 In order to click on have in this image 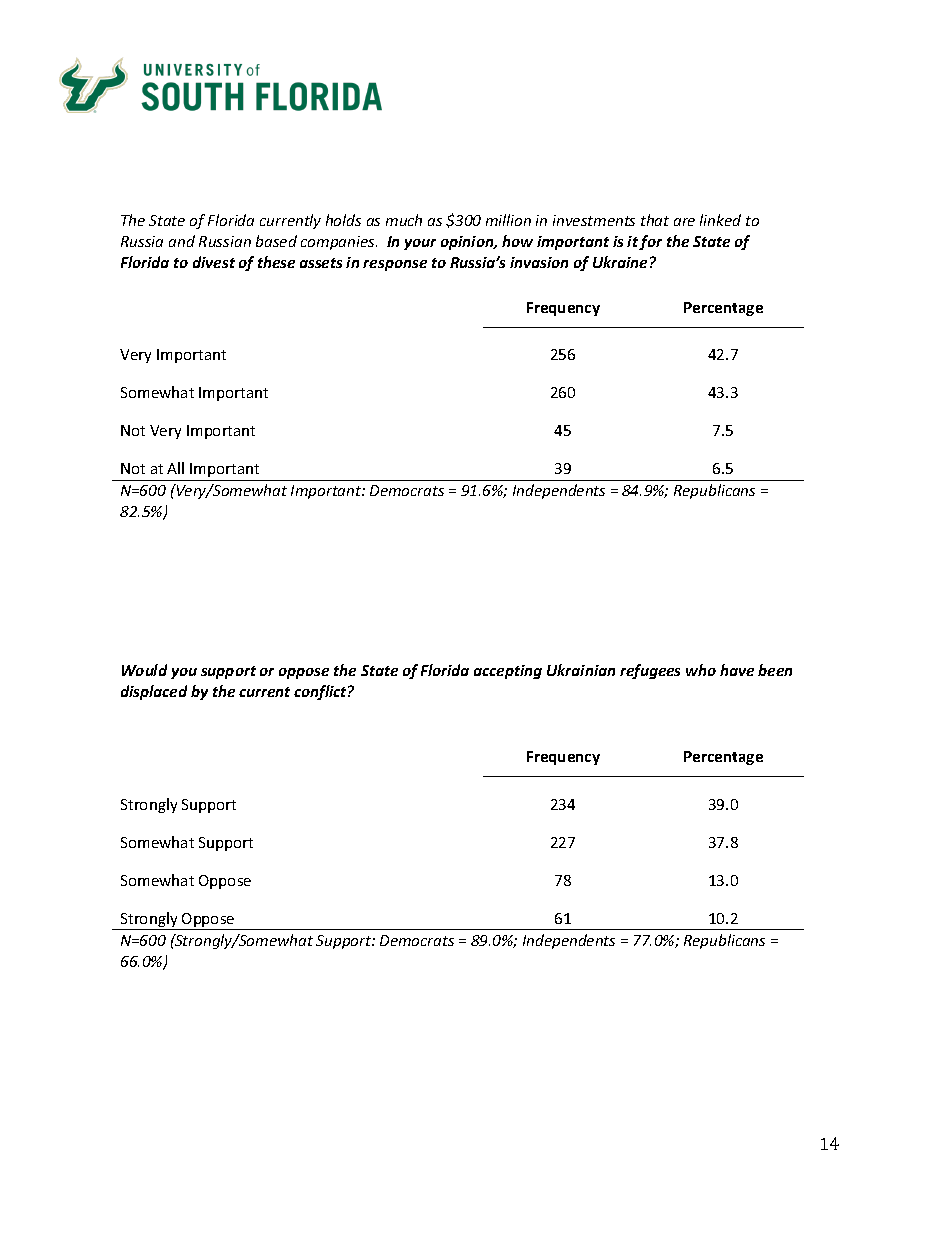, I will do `click(737, 670)`.
